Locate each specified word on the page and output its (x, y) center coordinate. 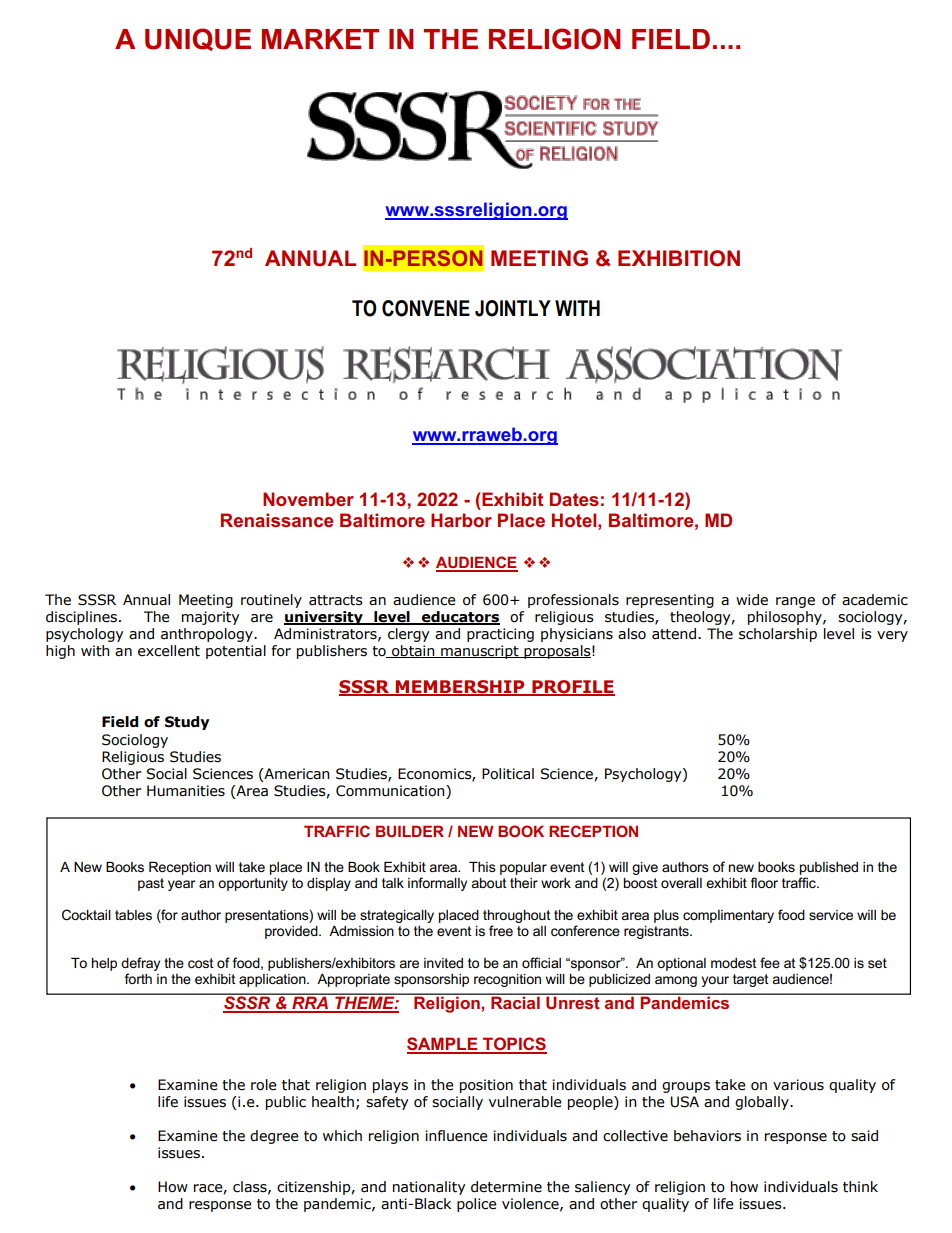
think (860, 1187)
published (829, 868)
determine (506, 1187)
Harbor (461, 520)
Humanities (186, 791)
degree (274, 1137)
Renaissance (277, 520)
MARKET (320, 39)
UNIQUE (198, 39)
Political (508, 774)
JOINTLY (513, 308)
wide (752, 600)
